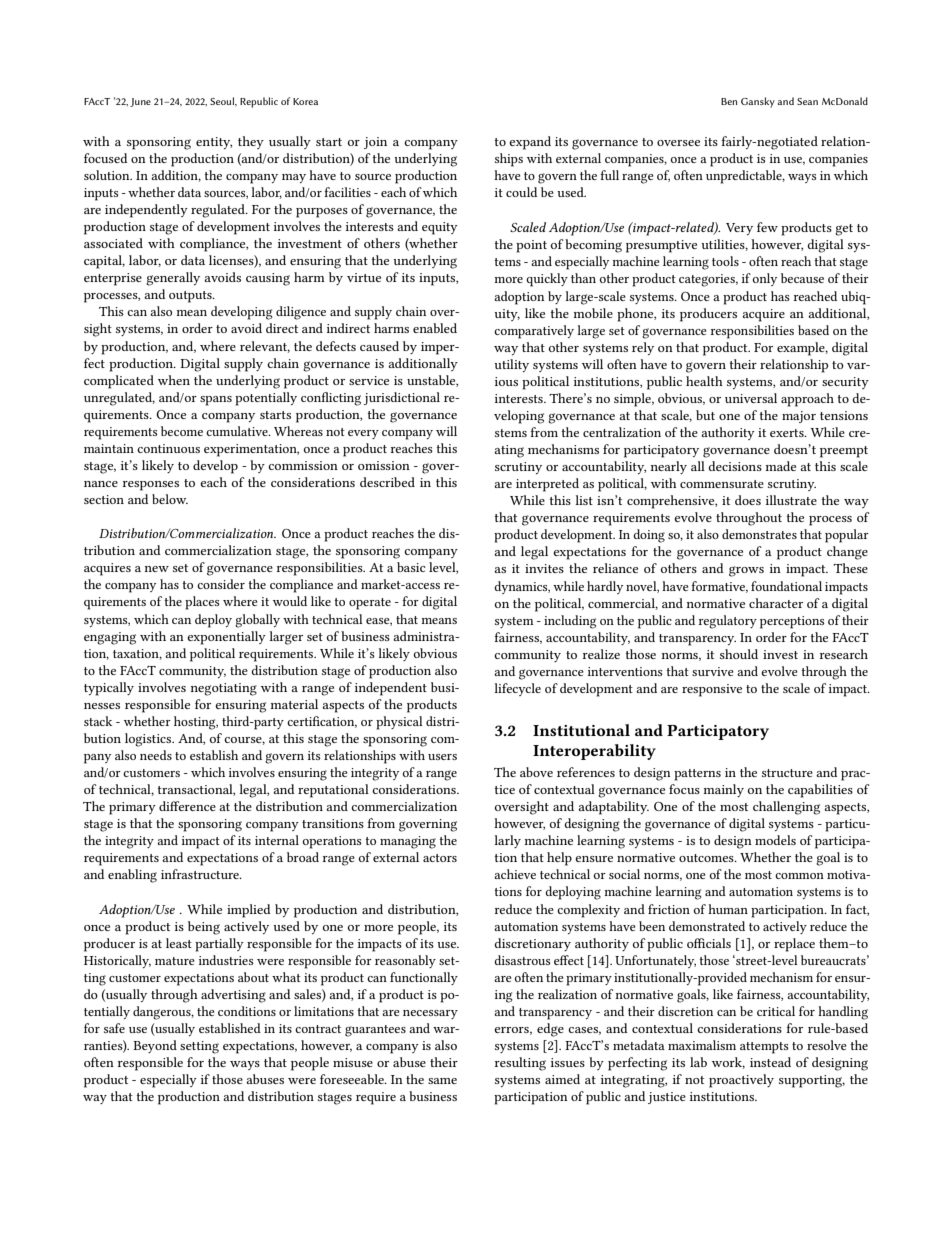 This screenshot has width=952, height=1233. I want to click on universal, so click(751, 398).
